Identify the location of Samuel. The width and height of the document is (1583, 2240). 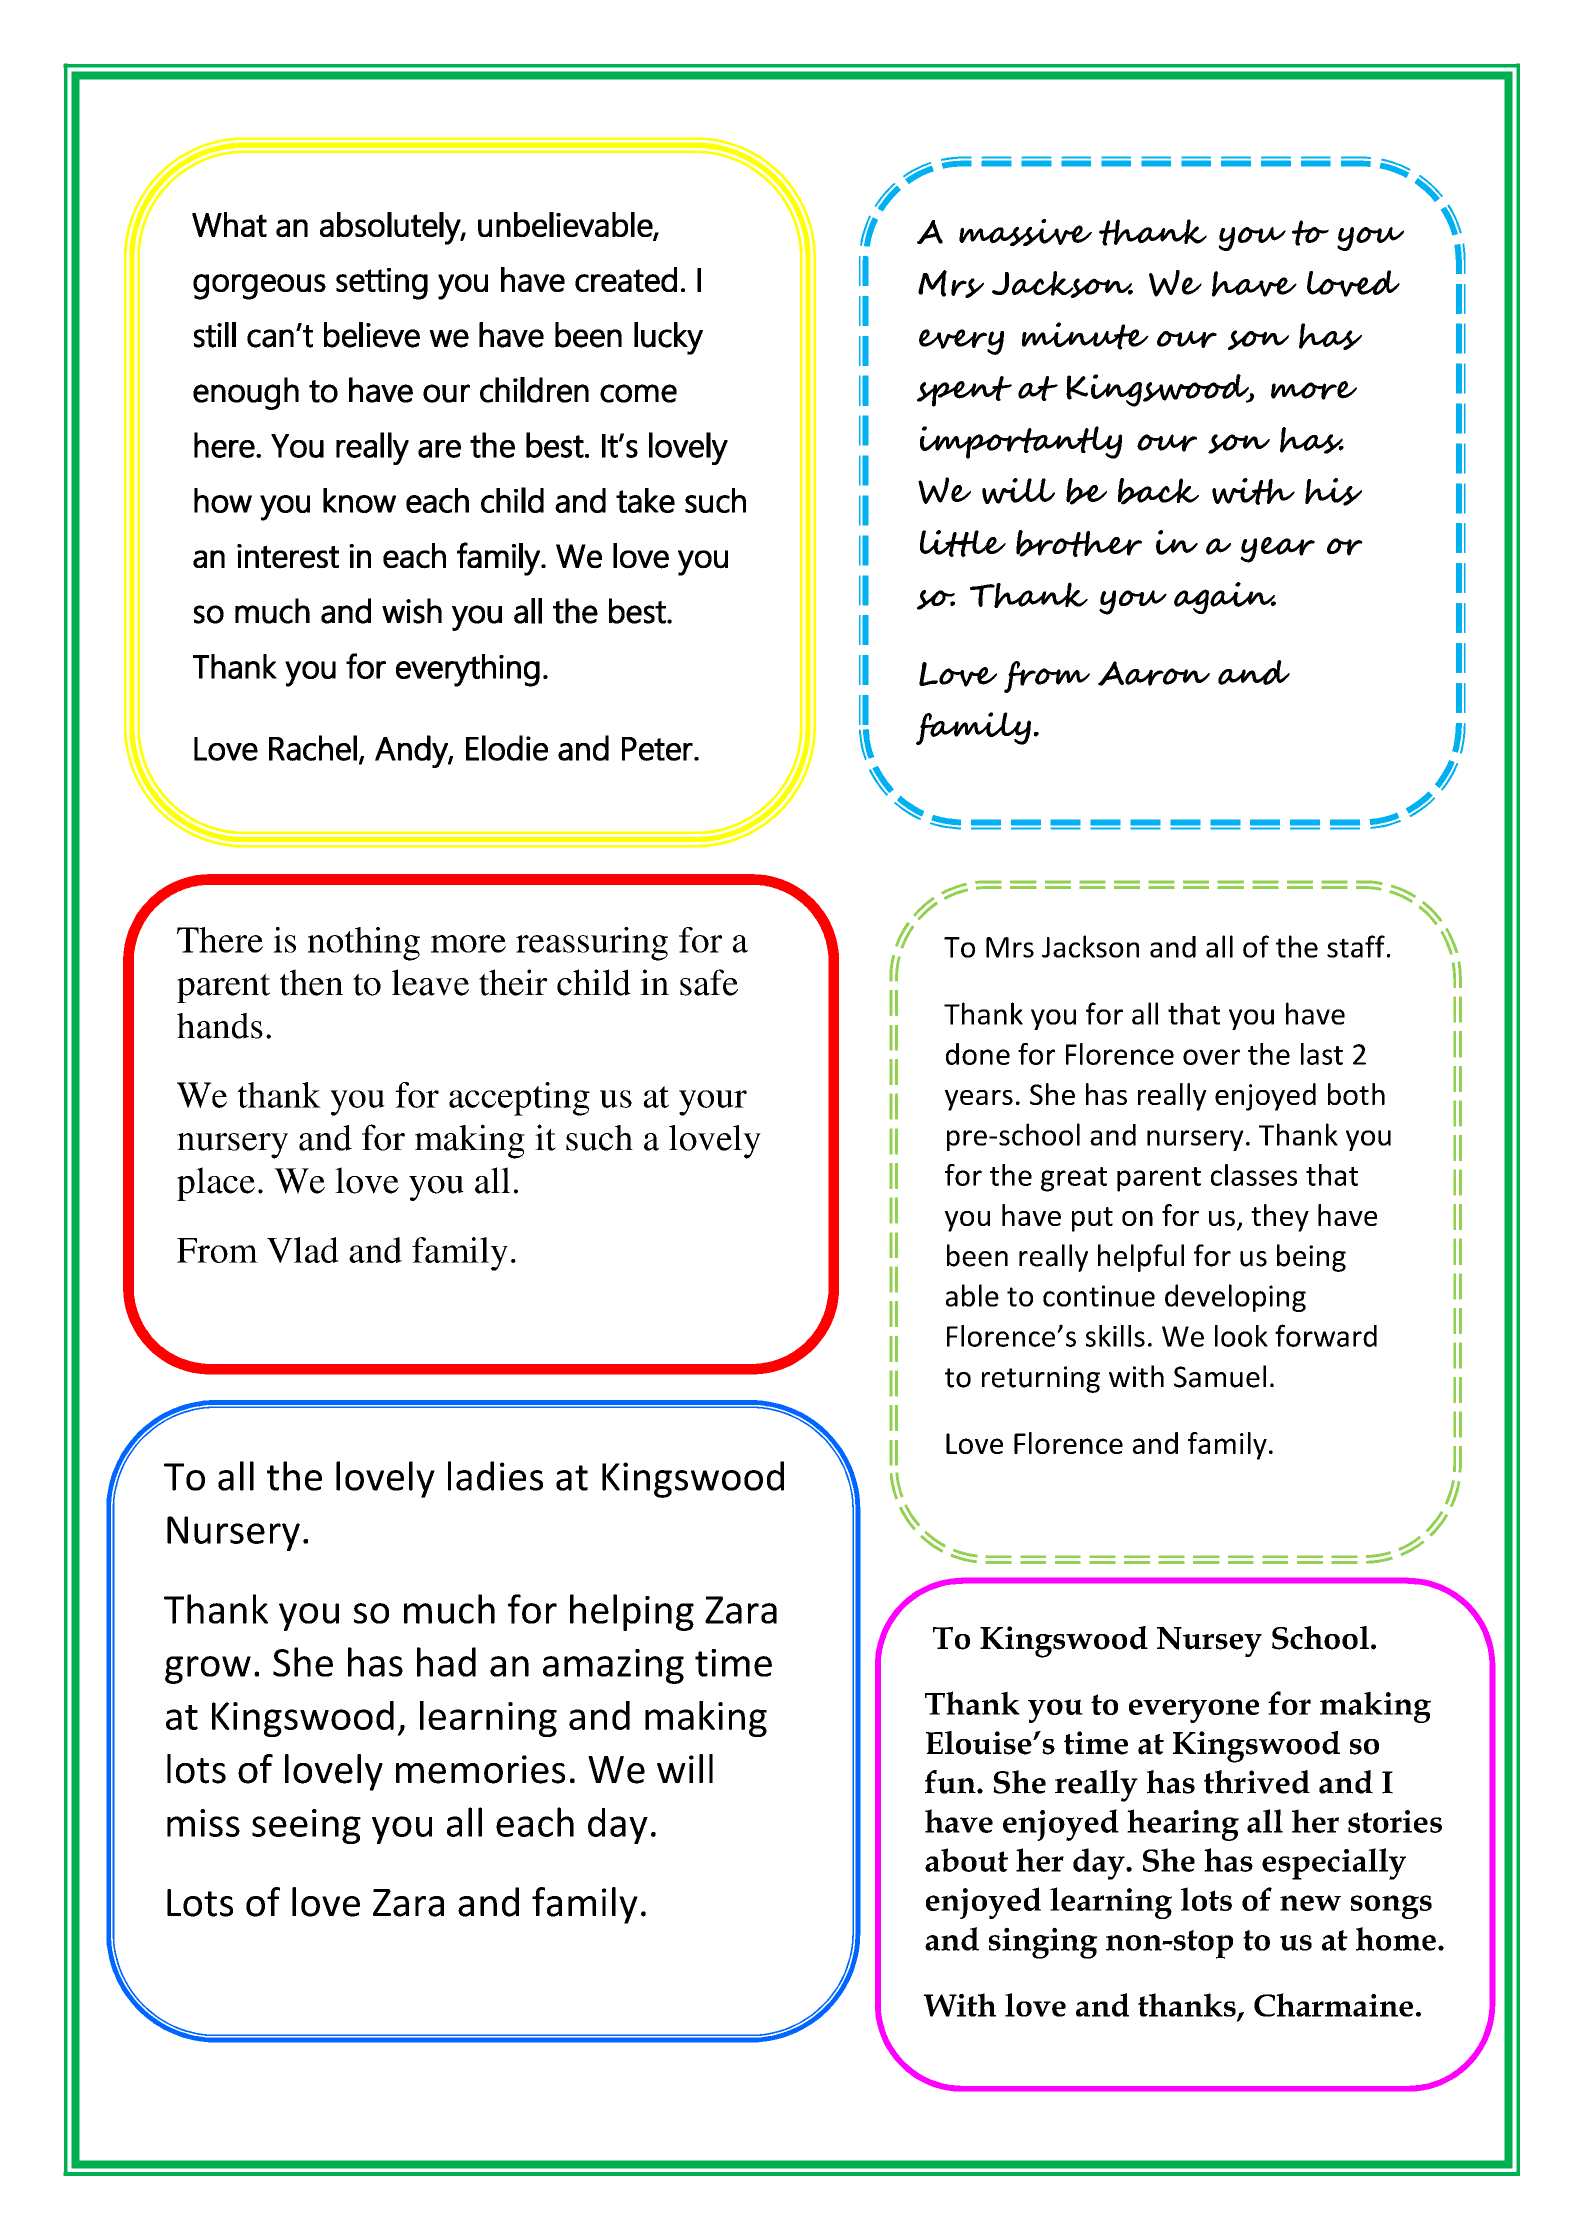
(1220, 1376).
